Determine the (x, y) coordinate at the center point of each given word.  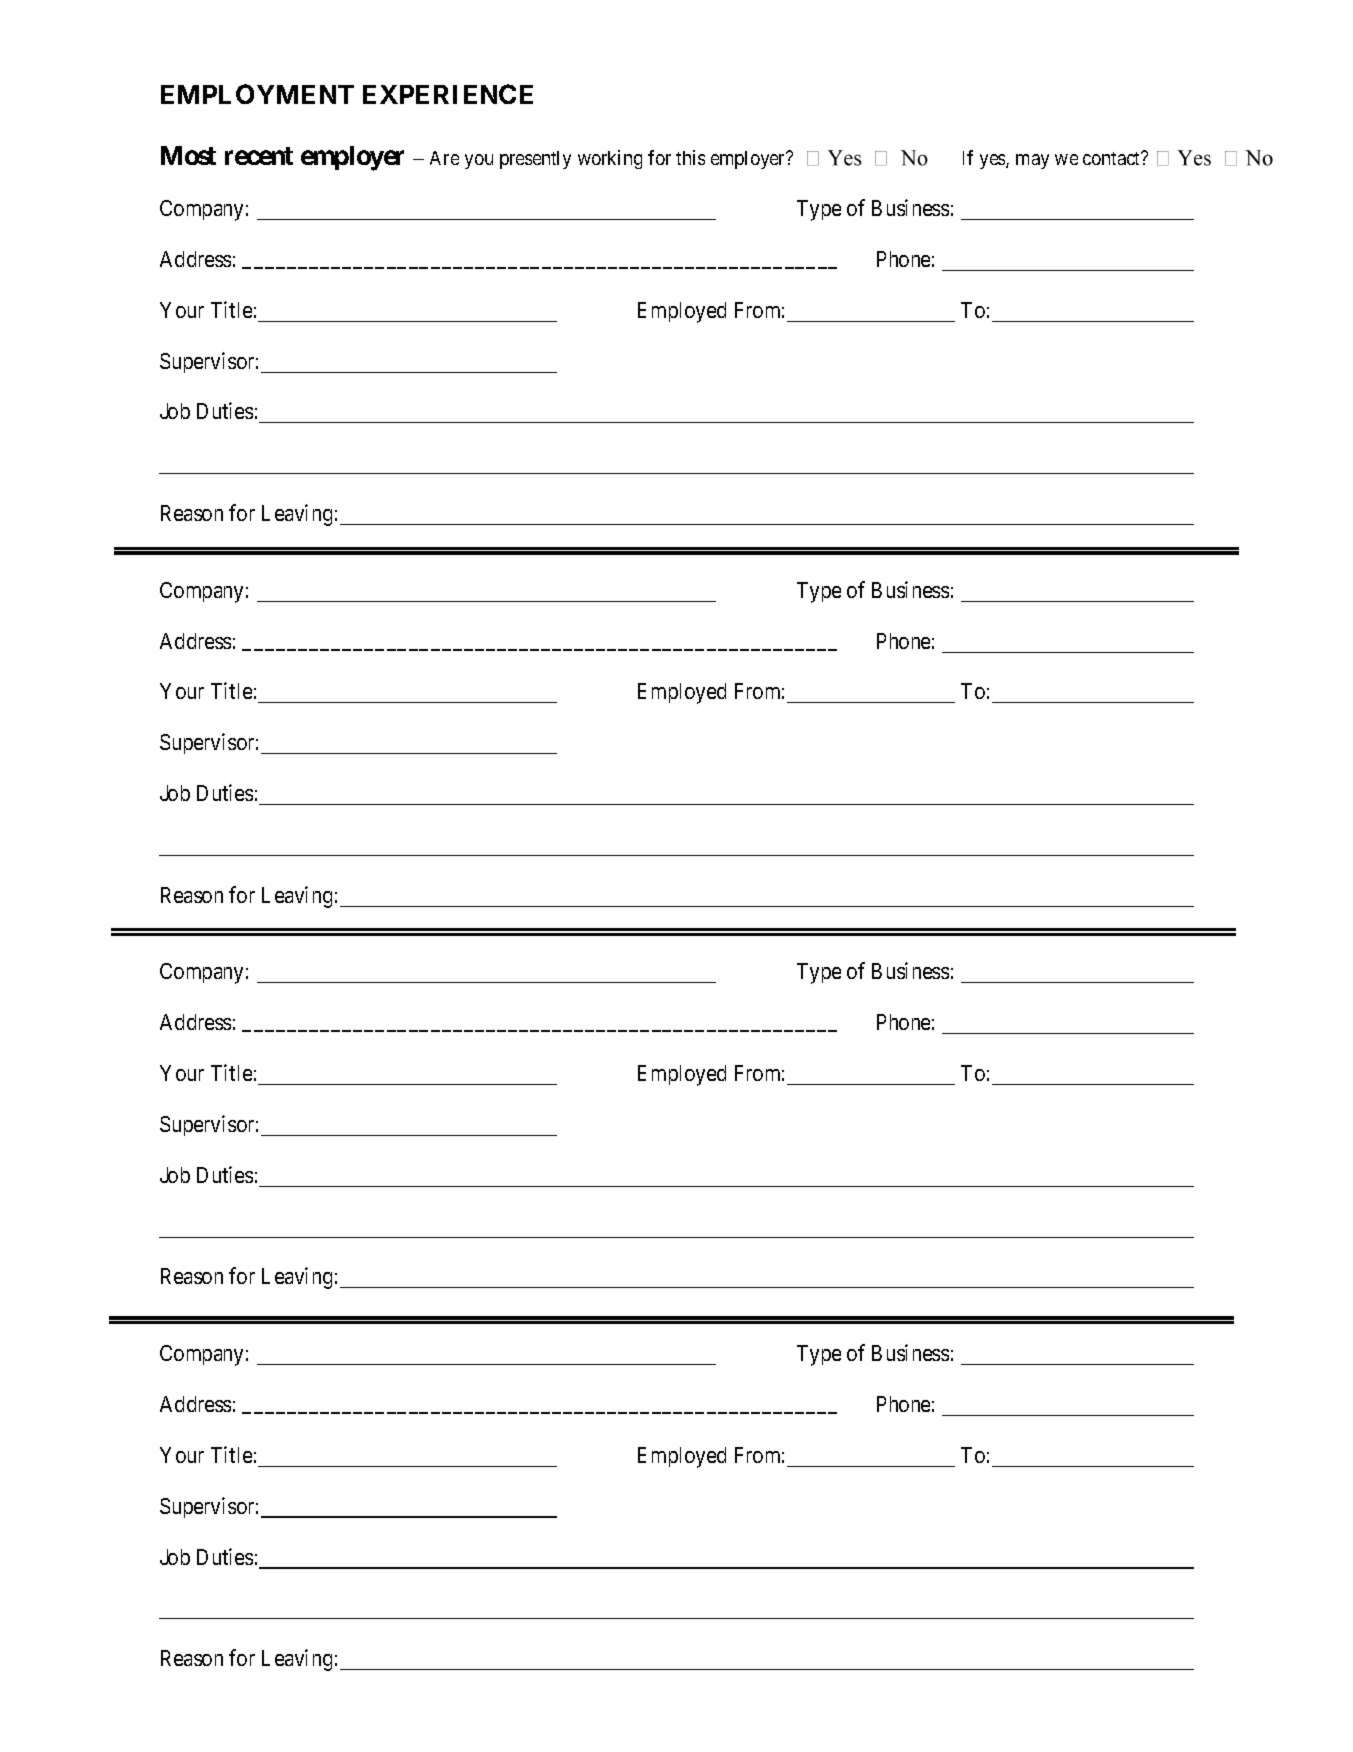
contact (1113, 158)
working (610, 159)
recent (259, 156)
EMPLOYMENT (257, 94)
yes (993, 161)
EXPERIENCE (448, 94)
